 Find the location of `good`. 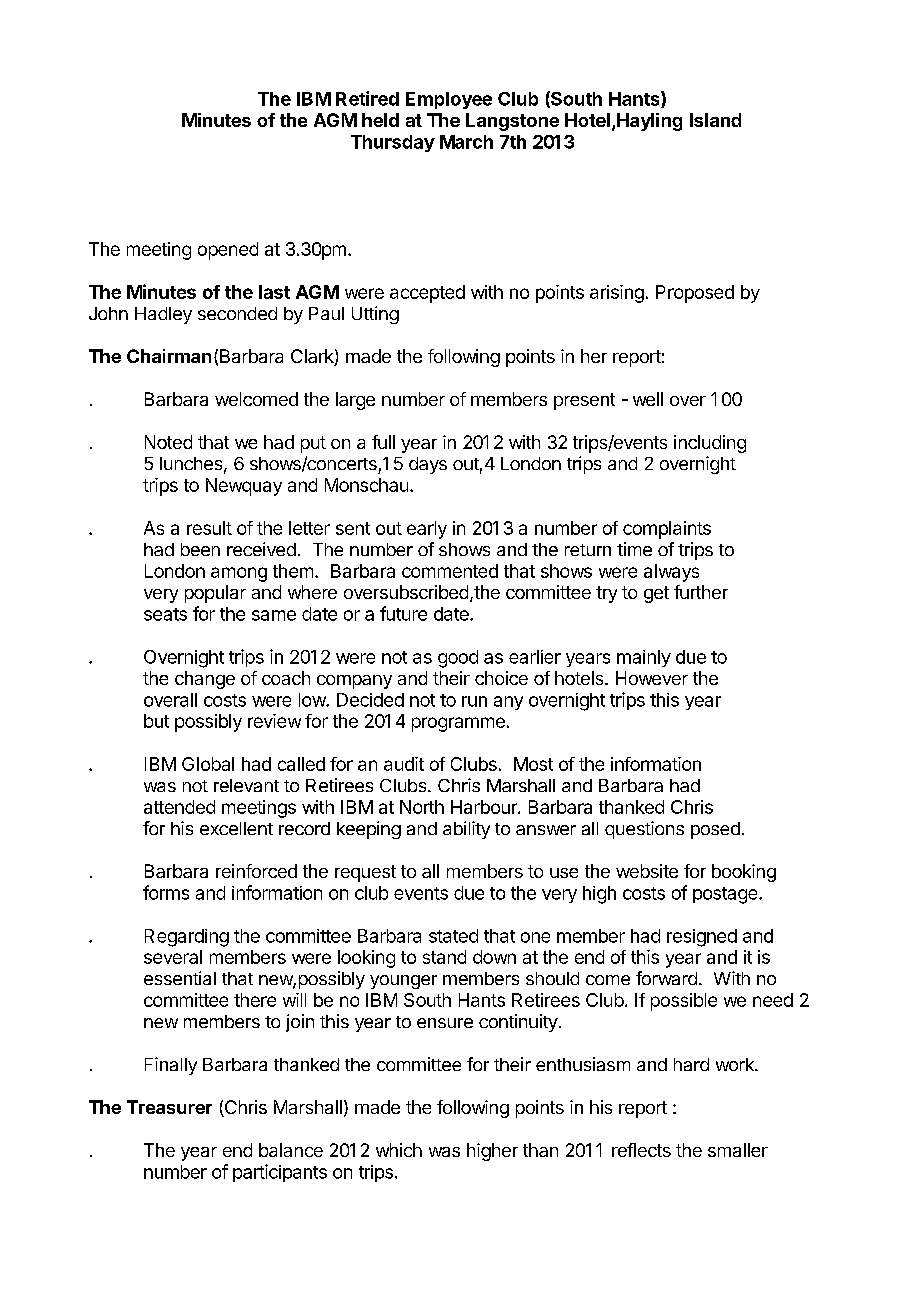

good is located at coordinates (458, 659).
